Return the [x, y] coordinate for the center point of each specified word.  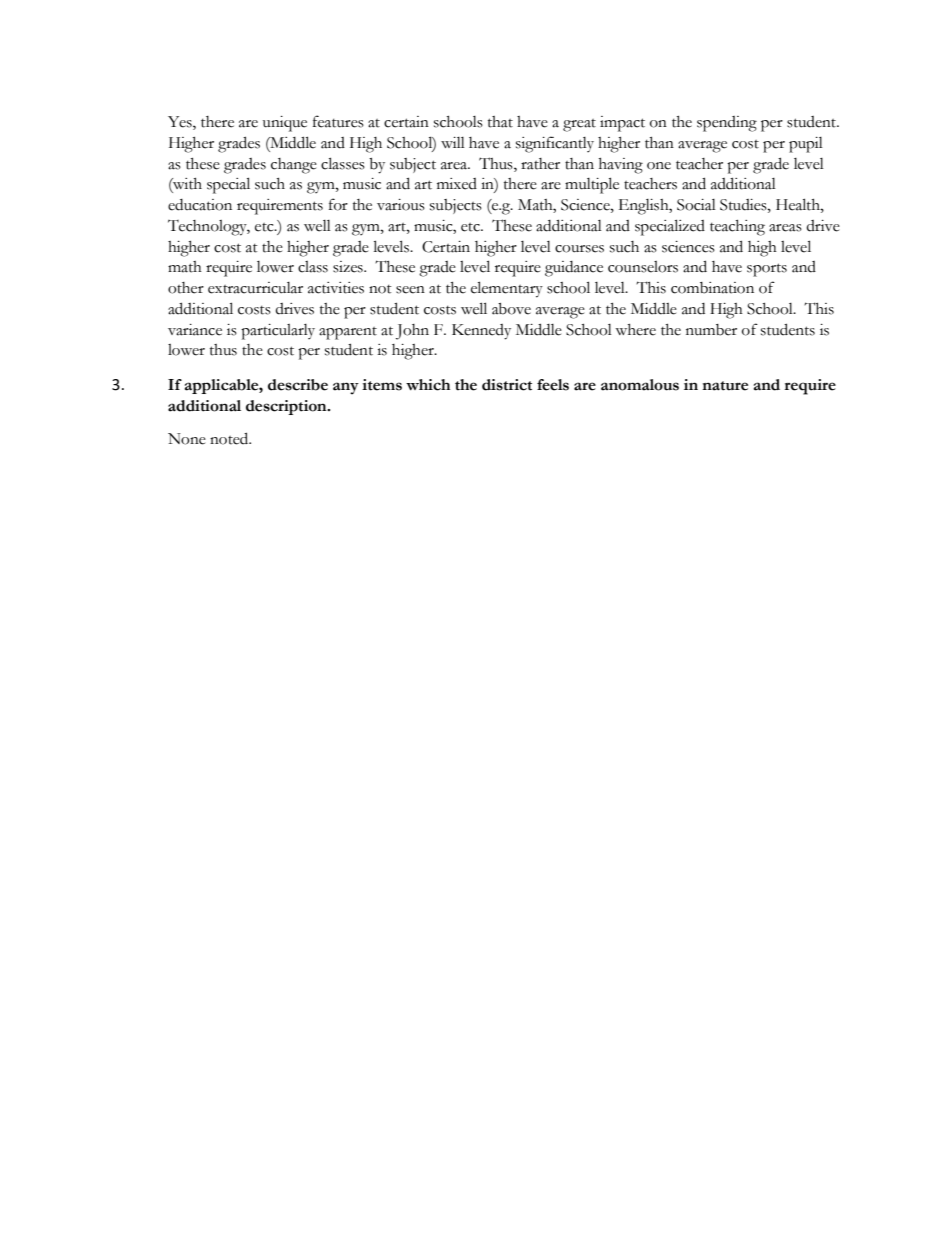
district [507, 385]
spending [727, 124]
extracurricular [255, 288]
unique [285, 124]
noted [230, 438]
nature [725, 386]
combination [712, 288]
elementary [507, 289]
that [500, 122]
